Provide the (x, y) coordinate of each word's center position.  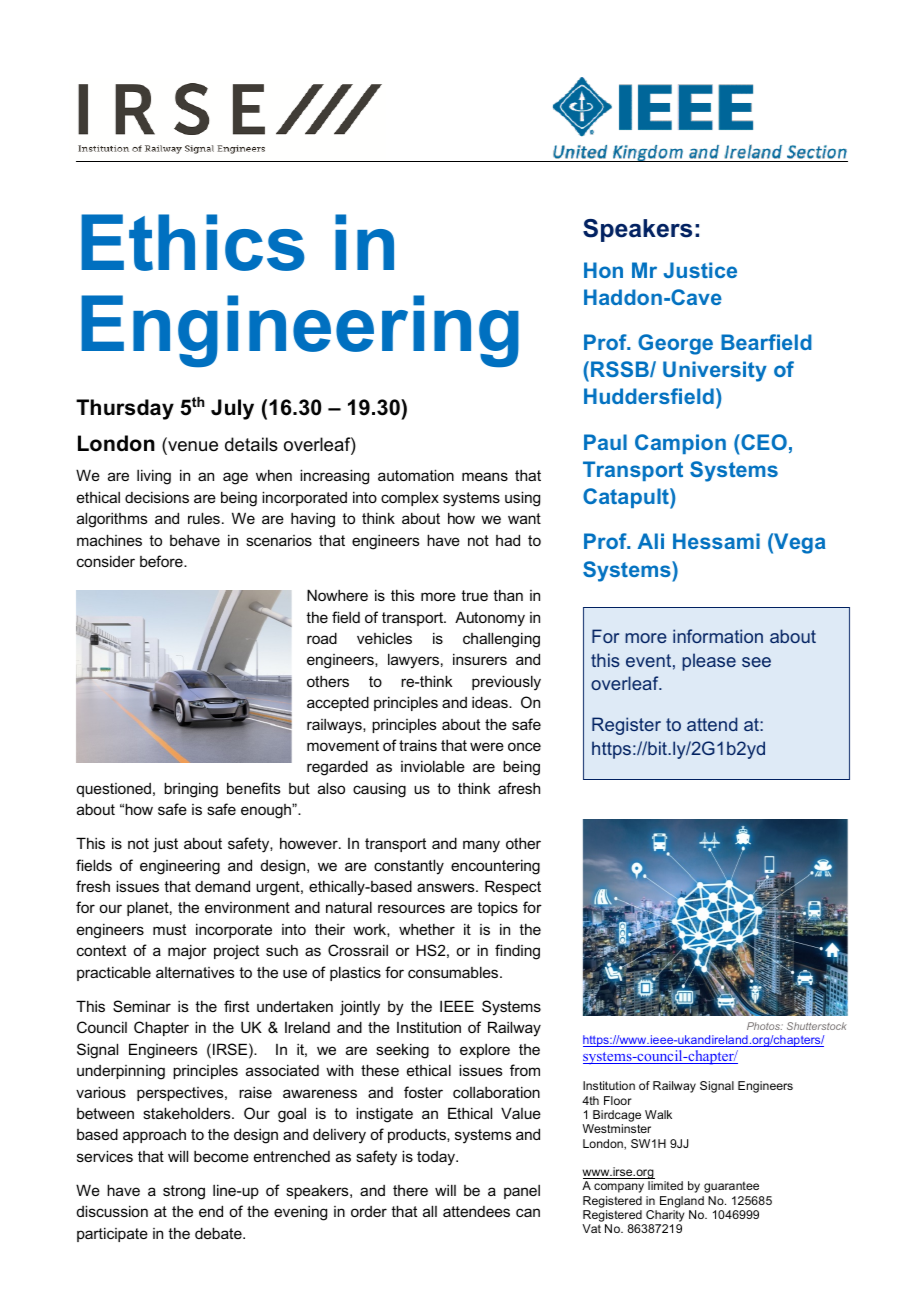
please (709, 662)
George (675, 344)
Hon (603, 270)
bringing (191, 790)
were (487, 746)
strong (184, 1192)
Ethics (193, 242)
